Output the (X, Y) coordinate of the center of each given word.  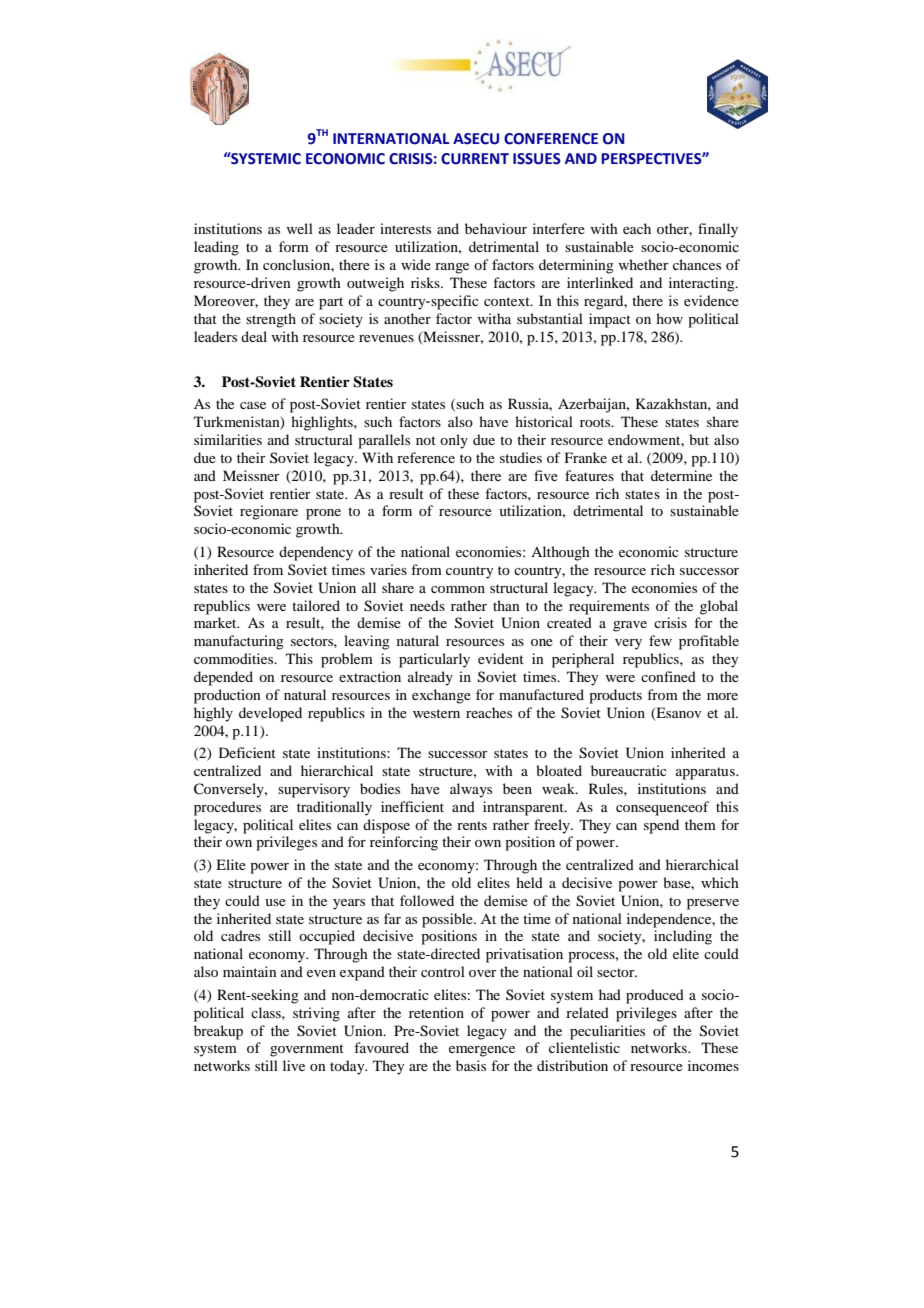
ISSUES (537, 159)
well (299, 228)
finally (718, 230)
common (458, 589)
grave (630, 626)
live (294, 1065)
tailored (316, 605)
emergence (482, 1051)
